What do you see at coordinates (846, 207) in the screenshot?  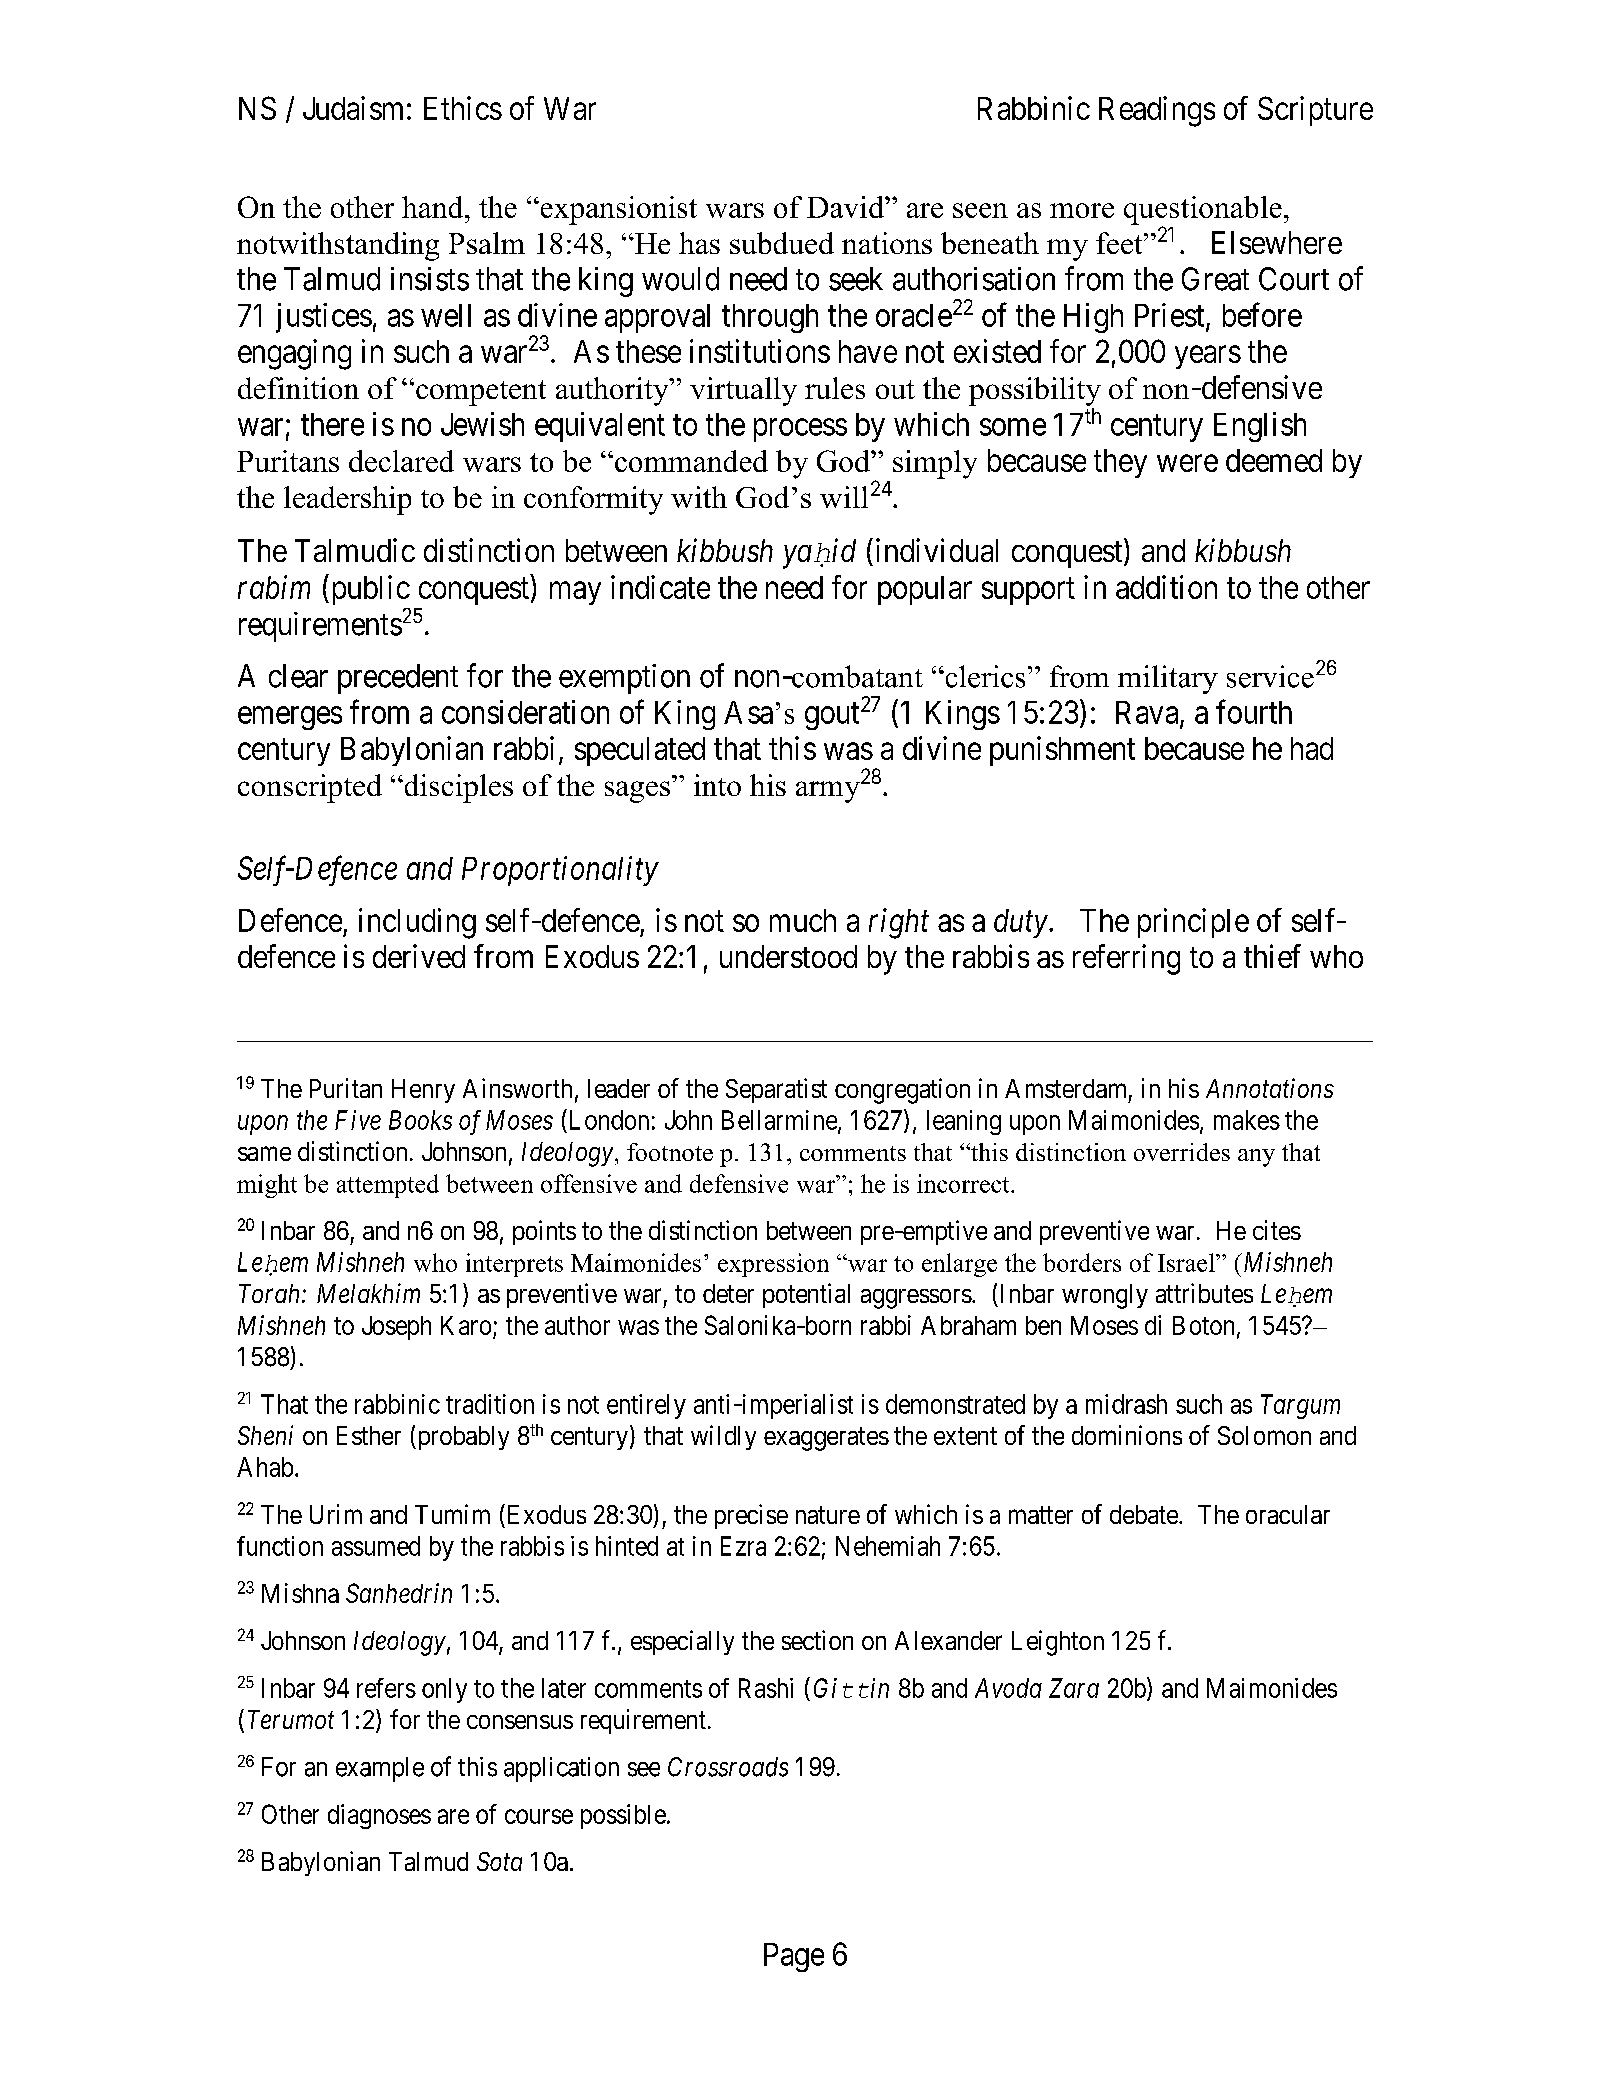 I see `David` at bounding box center [846, 207].
